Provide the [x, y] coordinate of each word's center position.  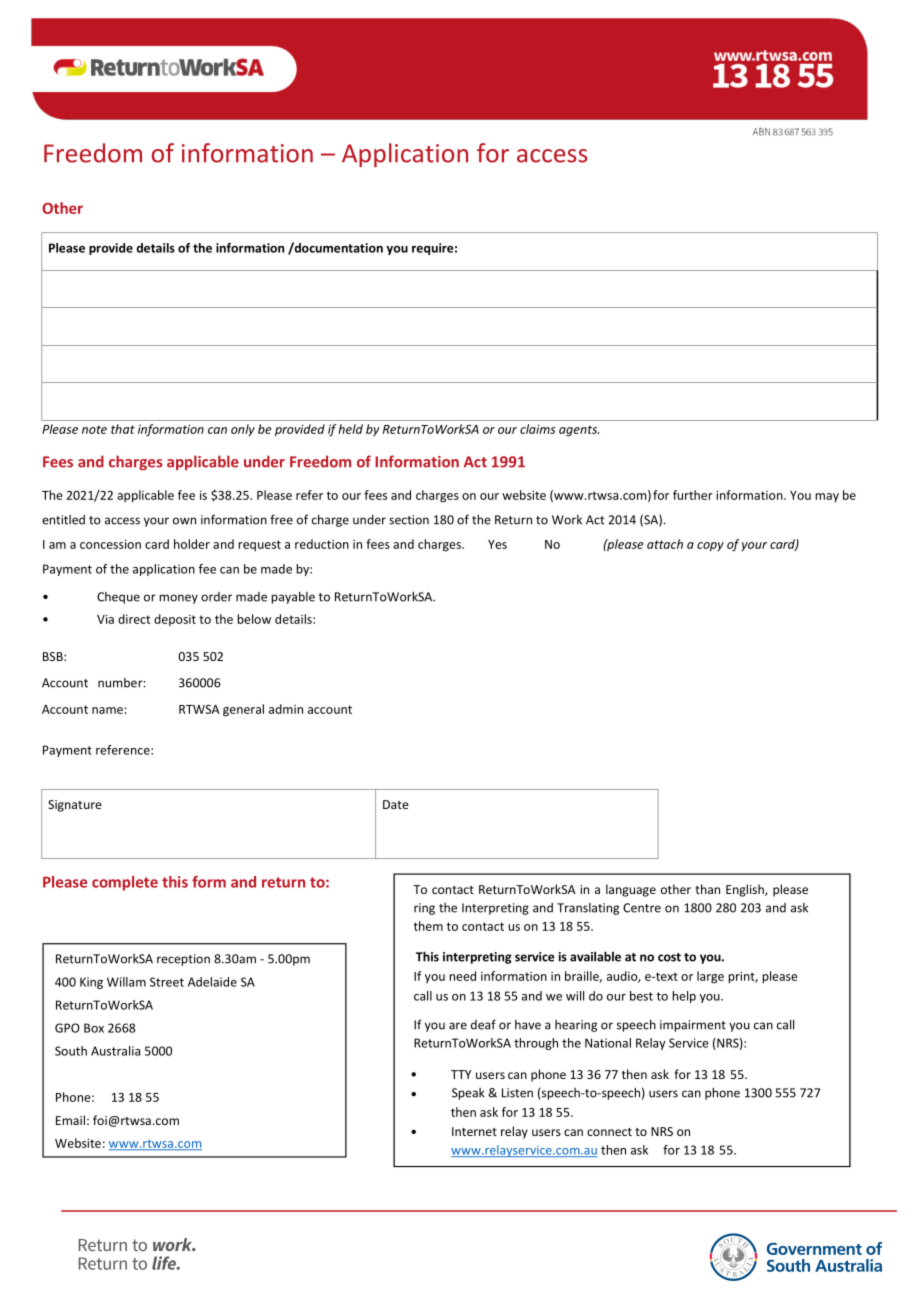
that [123, 429]
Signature [75, 806]
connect [609, 1132]
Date [396, 804]
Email [70, 1120]
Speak [468, 1094]
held [350, 429]
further [693, 495]
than [707, 889]
